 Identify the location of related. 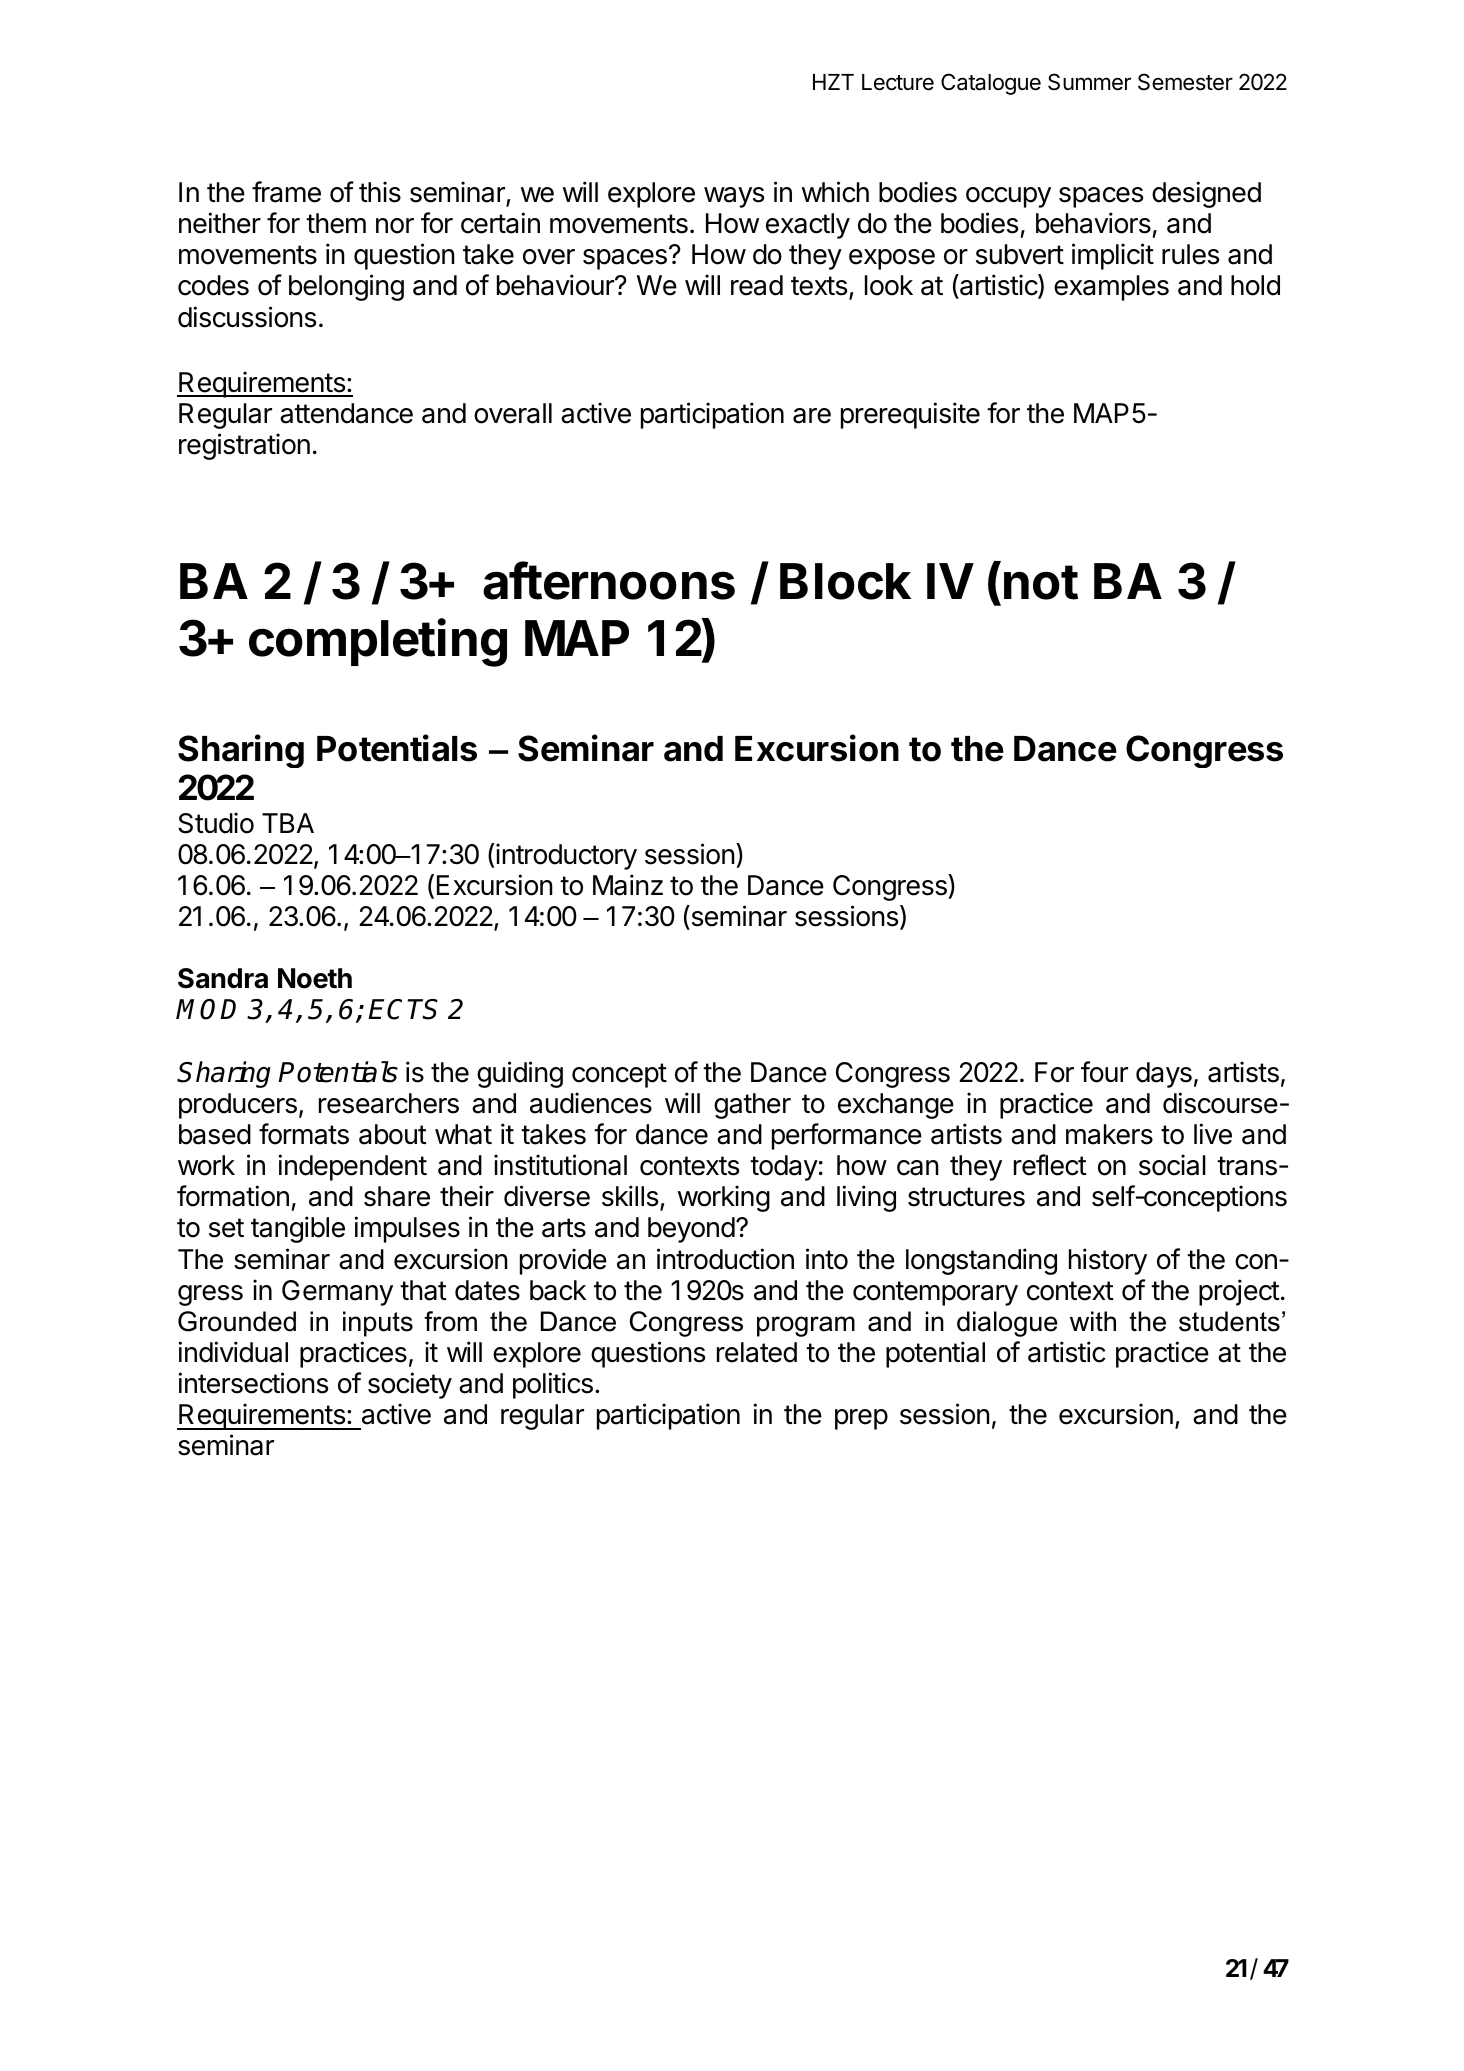
(757, 1352).
